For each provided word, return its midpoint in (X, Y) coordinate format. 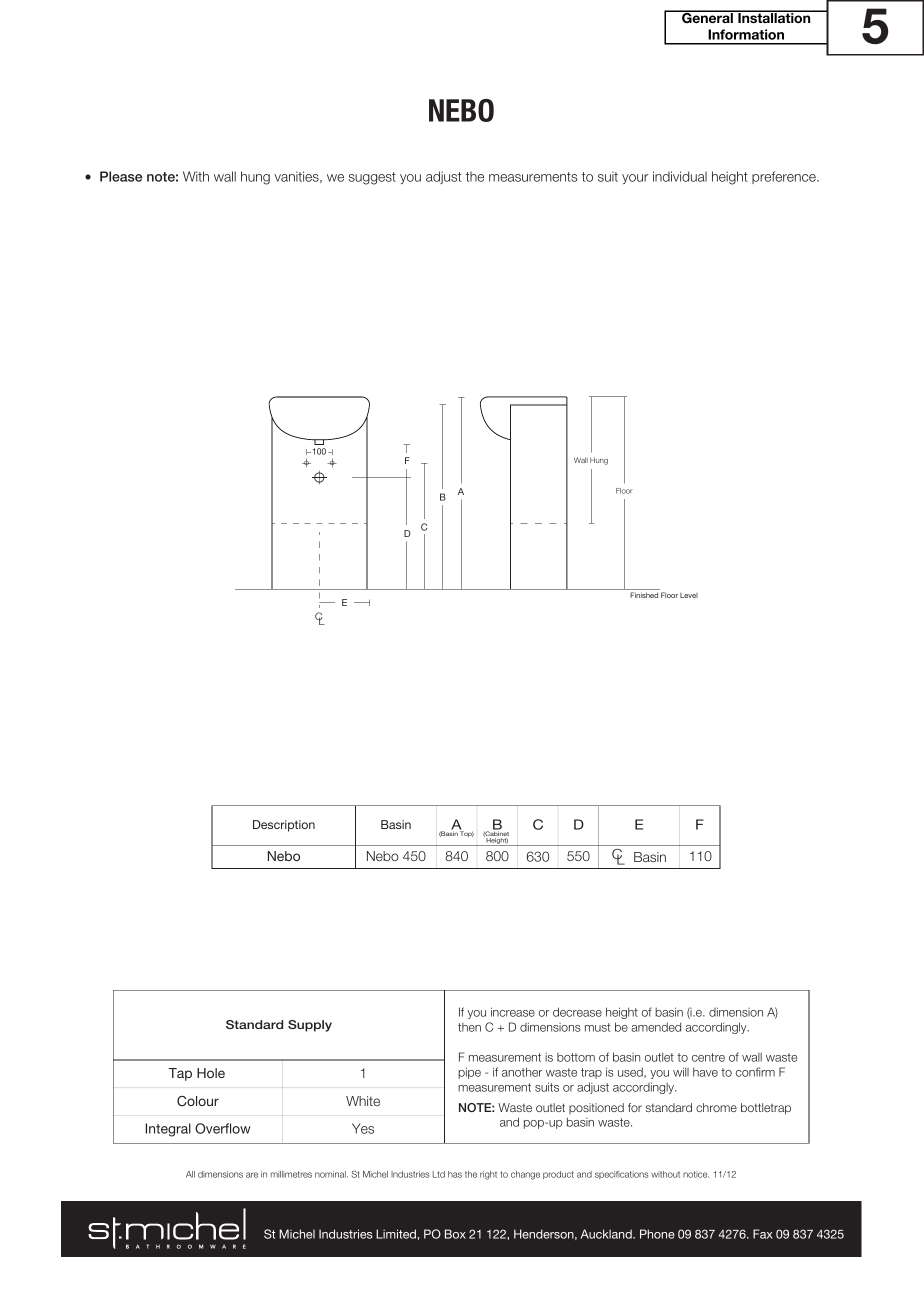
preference (785, 177)
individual (680, 176)
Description (284, 826)
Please (121, 176)
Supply (310, 1026)
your (635, 179)
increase (513, 1012)
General (707, 16)
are (252, 1175)
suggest (372, 178)
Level (689, 595)
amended (656, 1027)
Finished (644, 595)
